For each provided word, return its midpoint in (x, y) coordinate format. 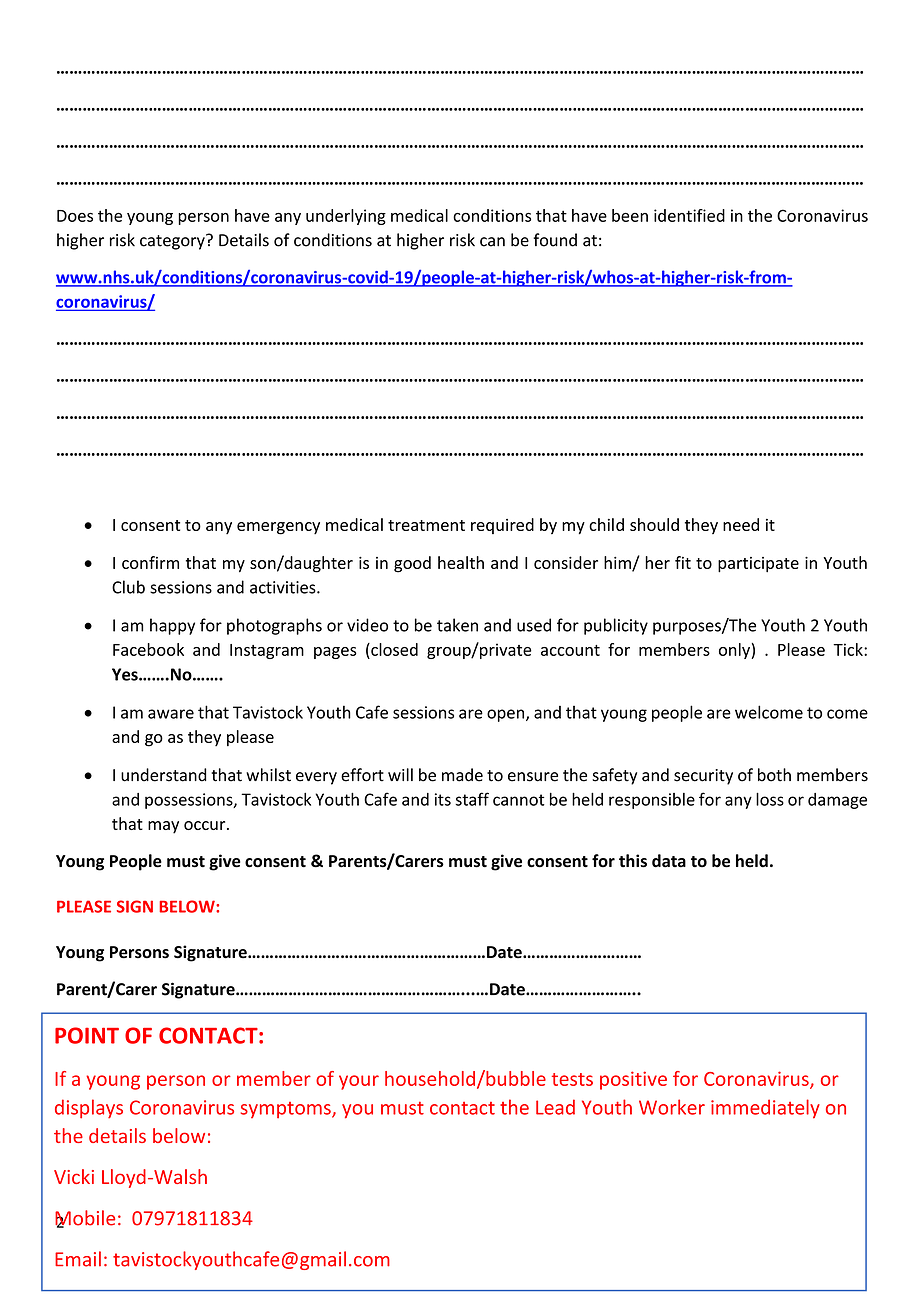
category (173, 242)
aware (171, 714)
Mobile (85, 1219)
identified (689, 215)
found (555, 240)
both (774, 775)
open (507, 715)
